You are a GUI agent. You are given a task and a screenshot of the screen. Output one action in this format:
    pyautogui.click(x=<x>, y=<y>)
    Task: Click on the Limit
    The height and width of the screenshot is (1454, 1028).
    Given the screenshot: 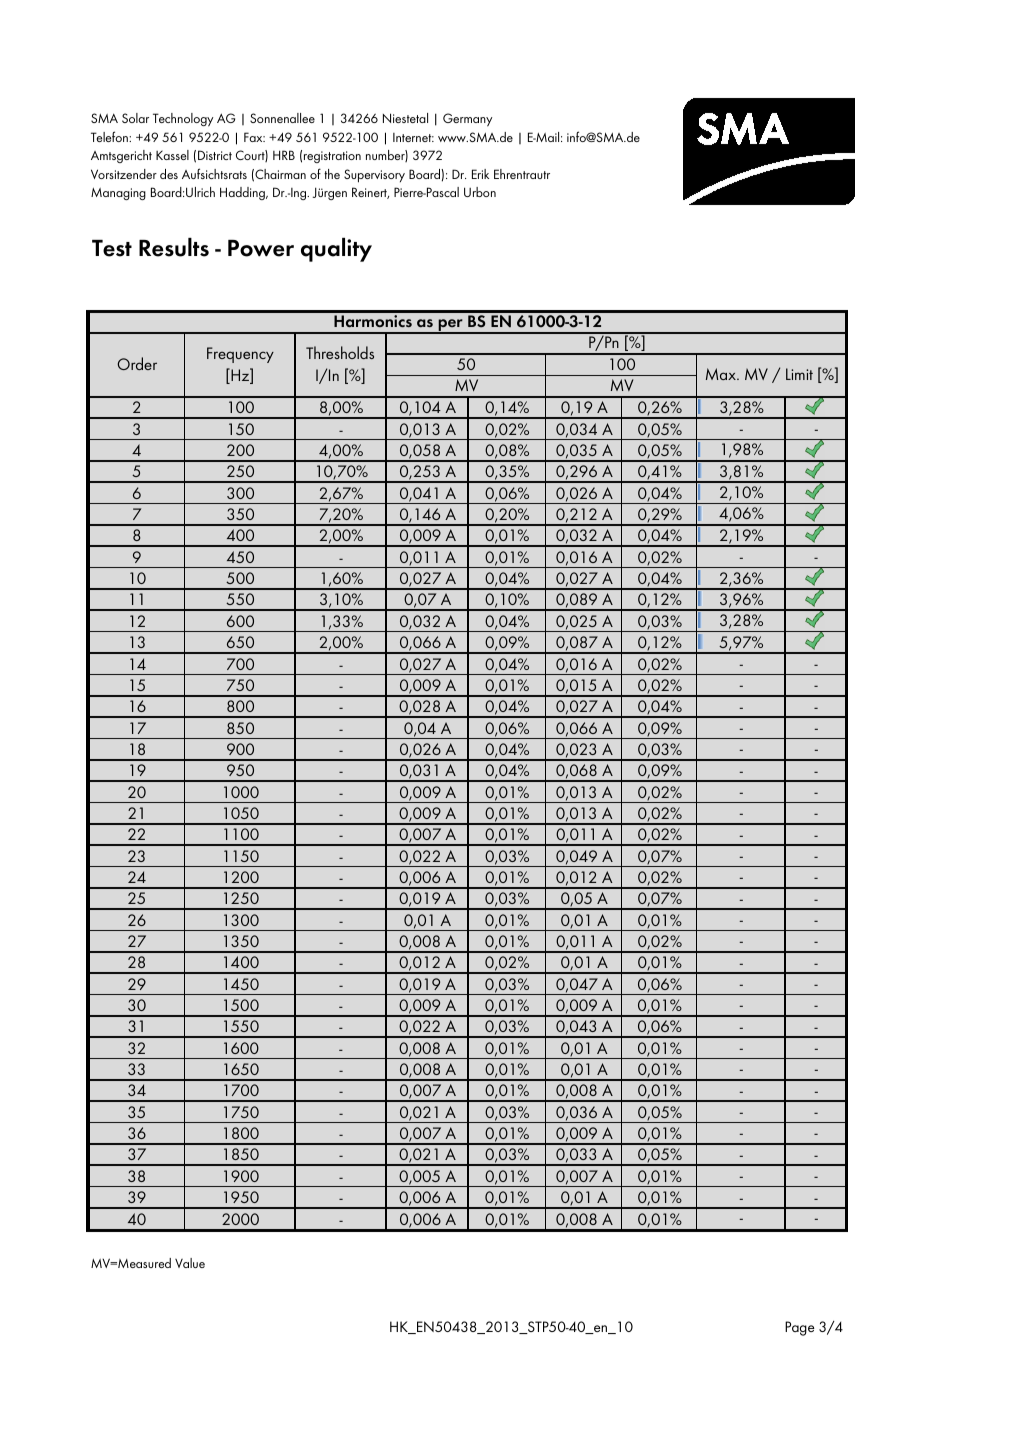 What is the action you would take?
    pyautogui.click(x=799, y=374)
